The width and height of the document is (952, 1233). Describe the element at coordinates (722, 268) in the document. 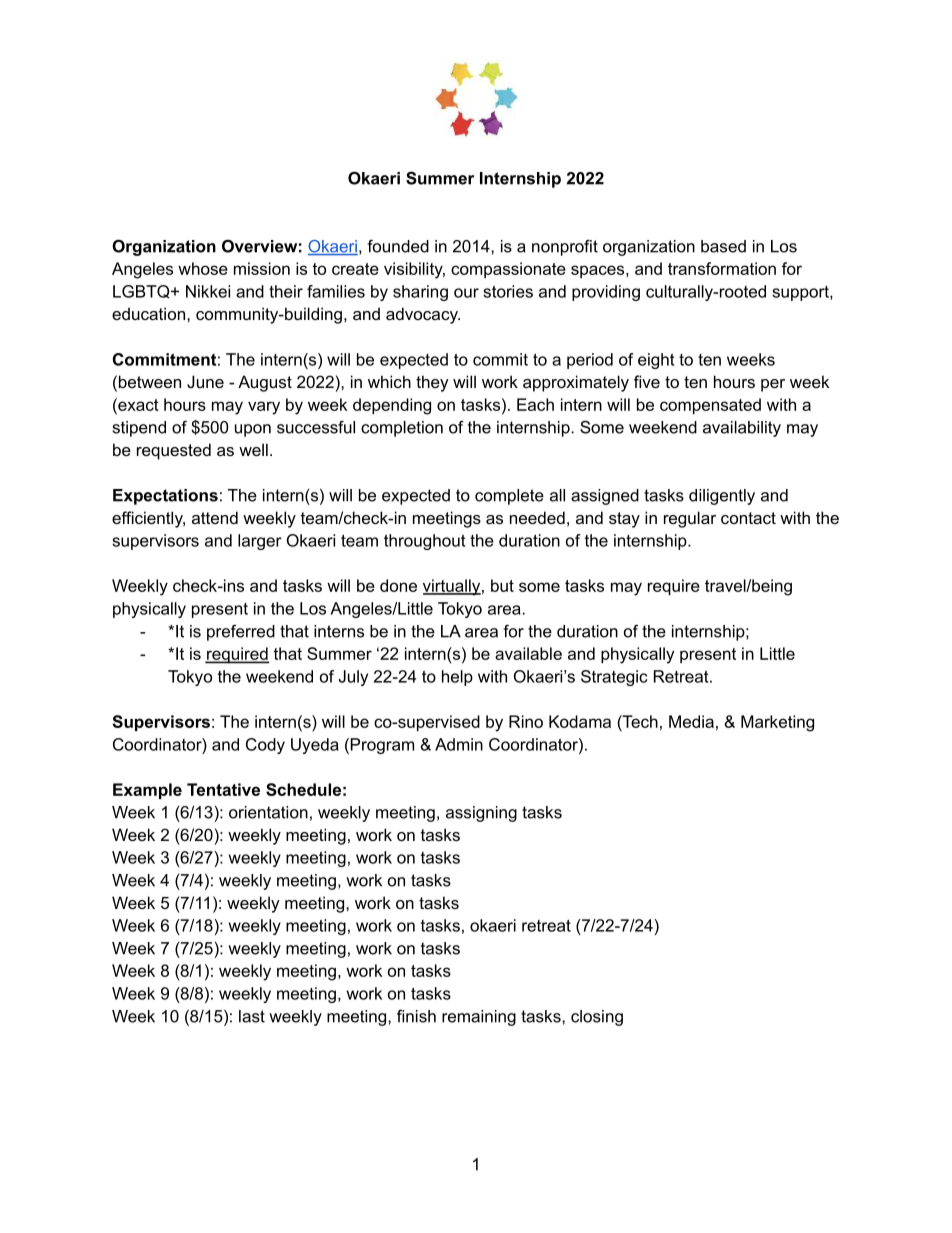

I see `transformation` at that location.
